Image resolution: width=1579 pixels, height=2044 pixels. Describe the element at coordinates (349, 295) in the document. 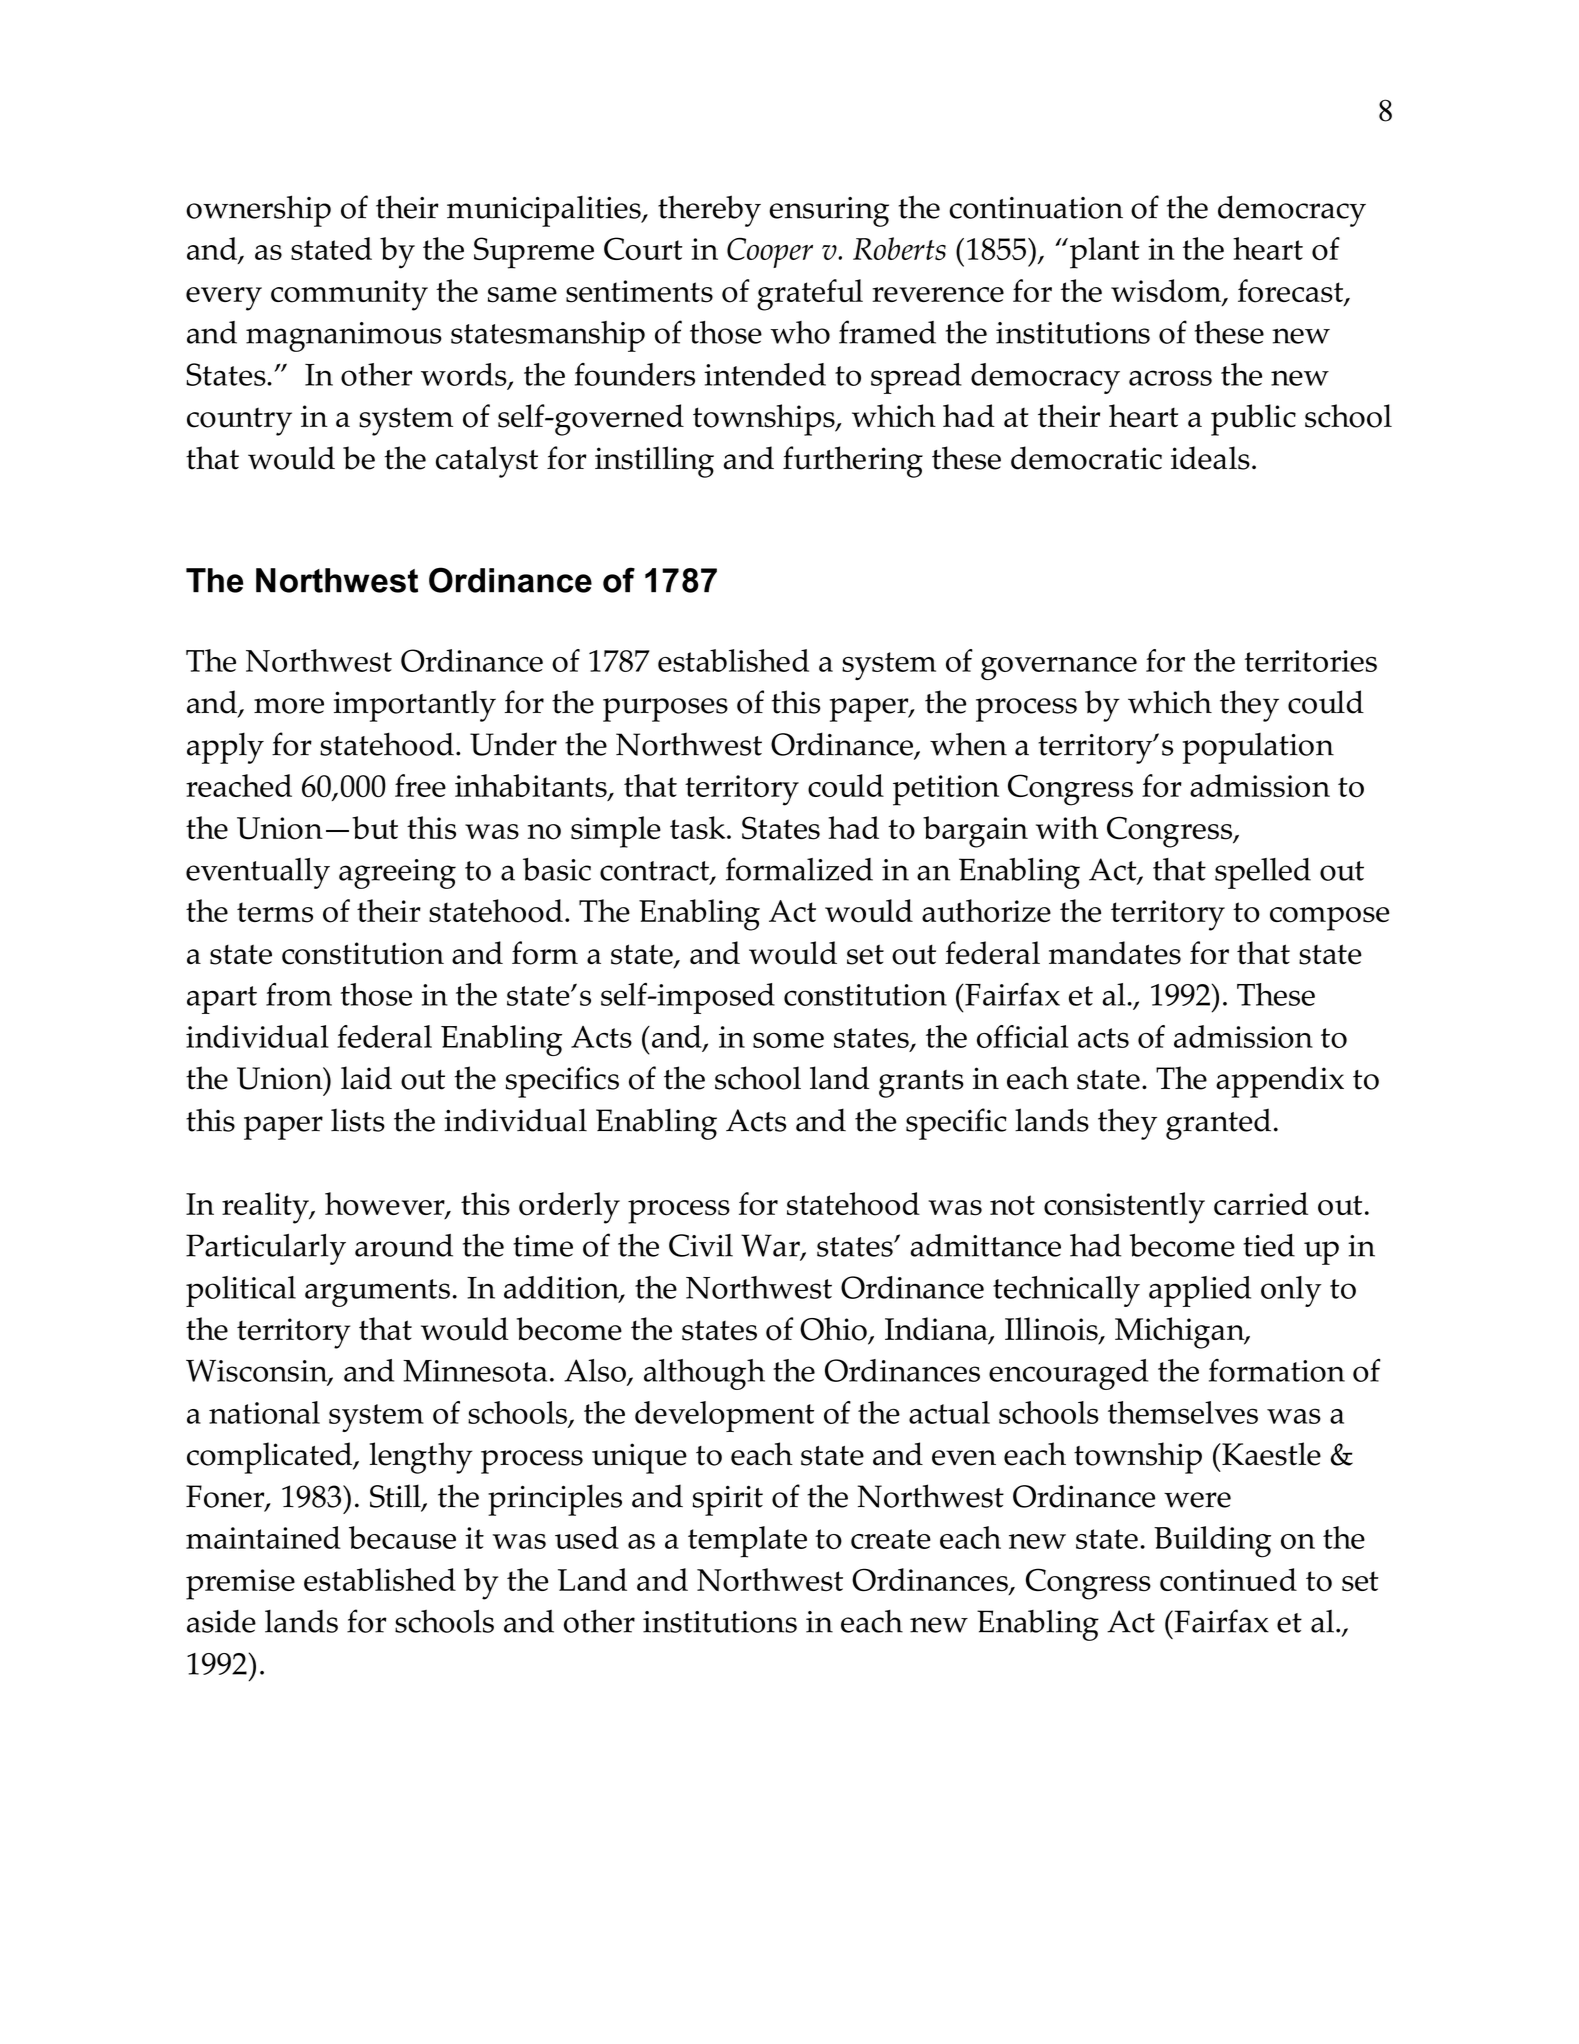

I see `community` at that location.
